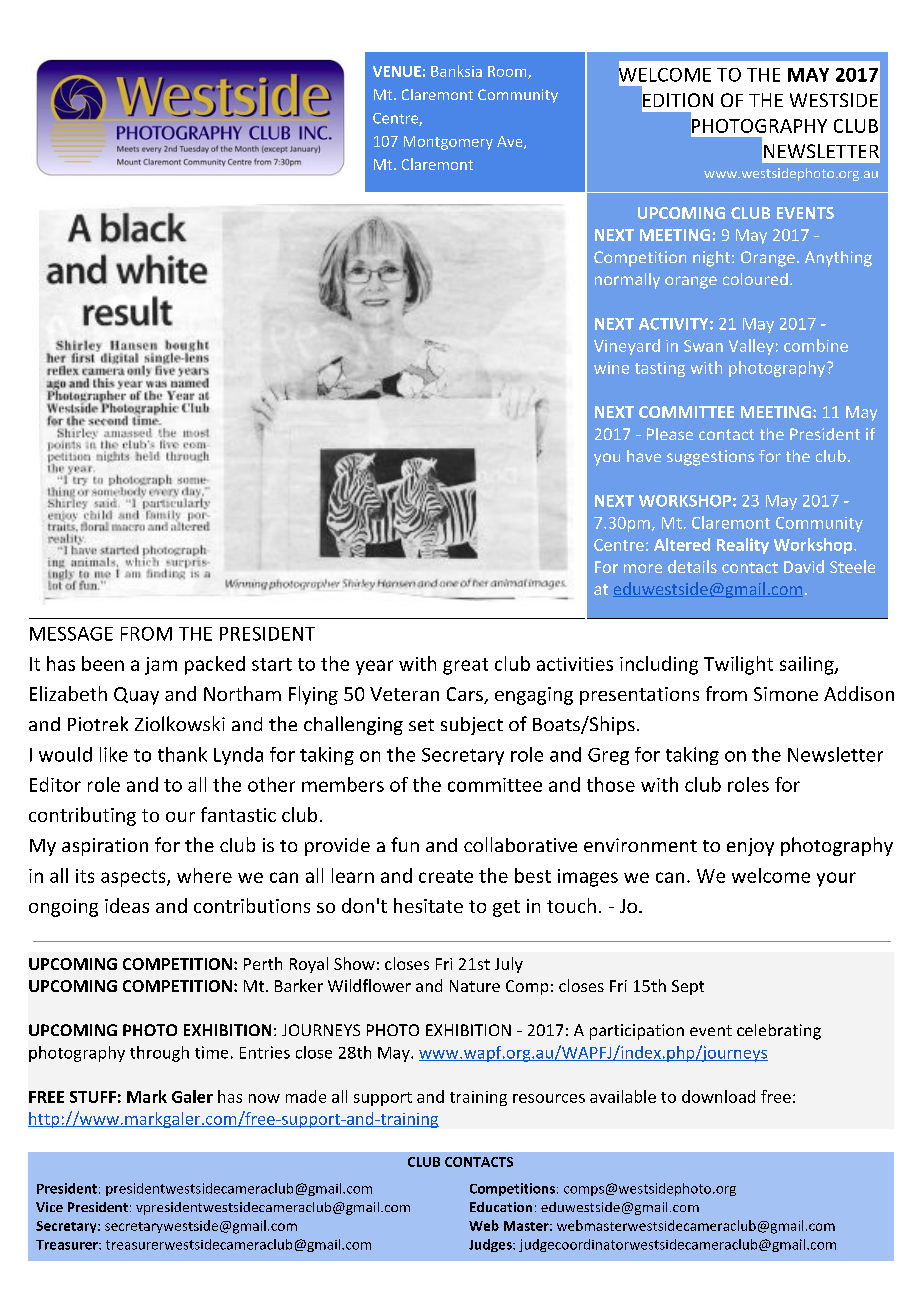 This document has height=1309, width=924. I want to click on VENUE, so click(397, 71).
